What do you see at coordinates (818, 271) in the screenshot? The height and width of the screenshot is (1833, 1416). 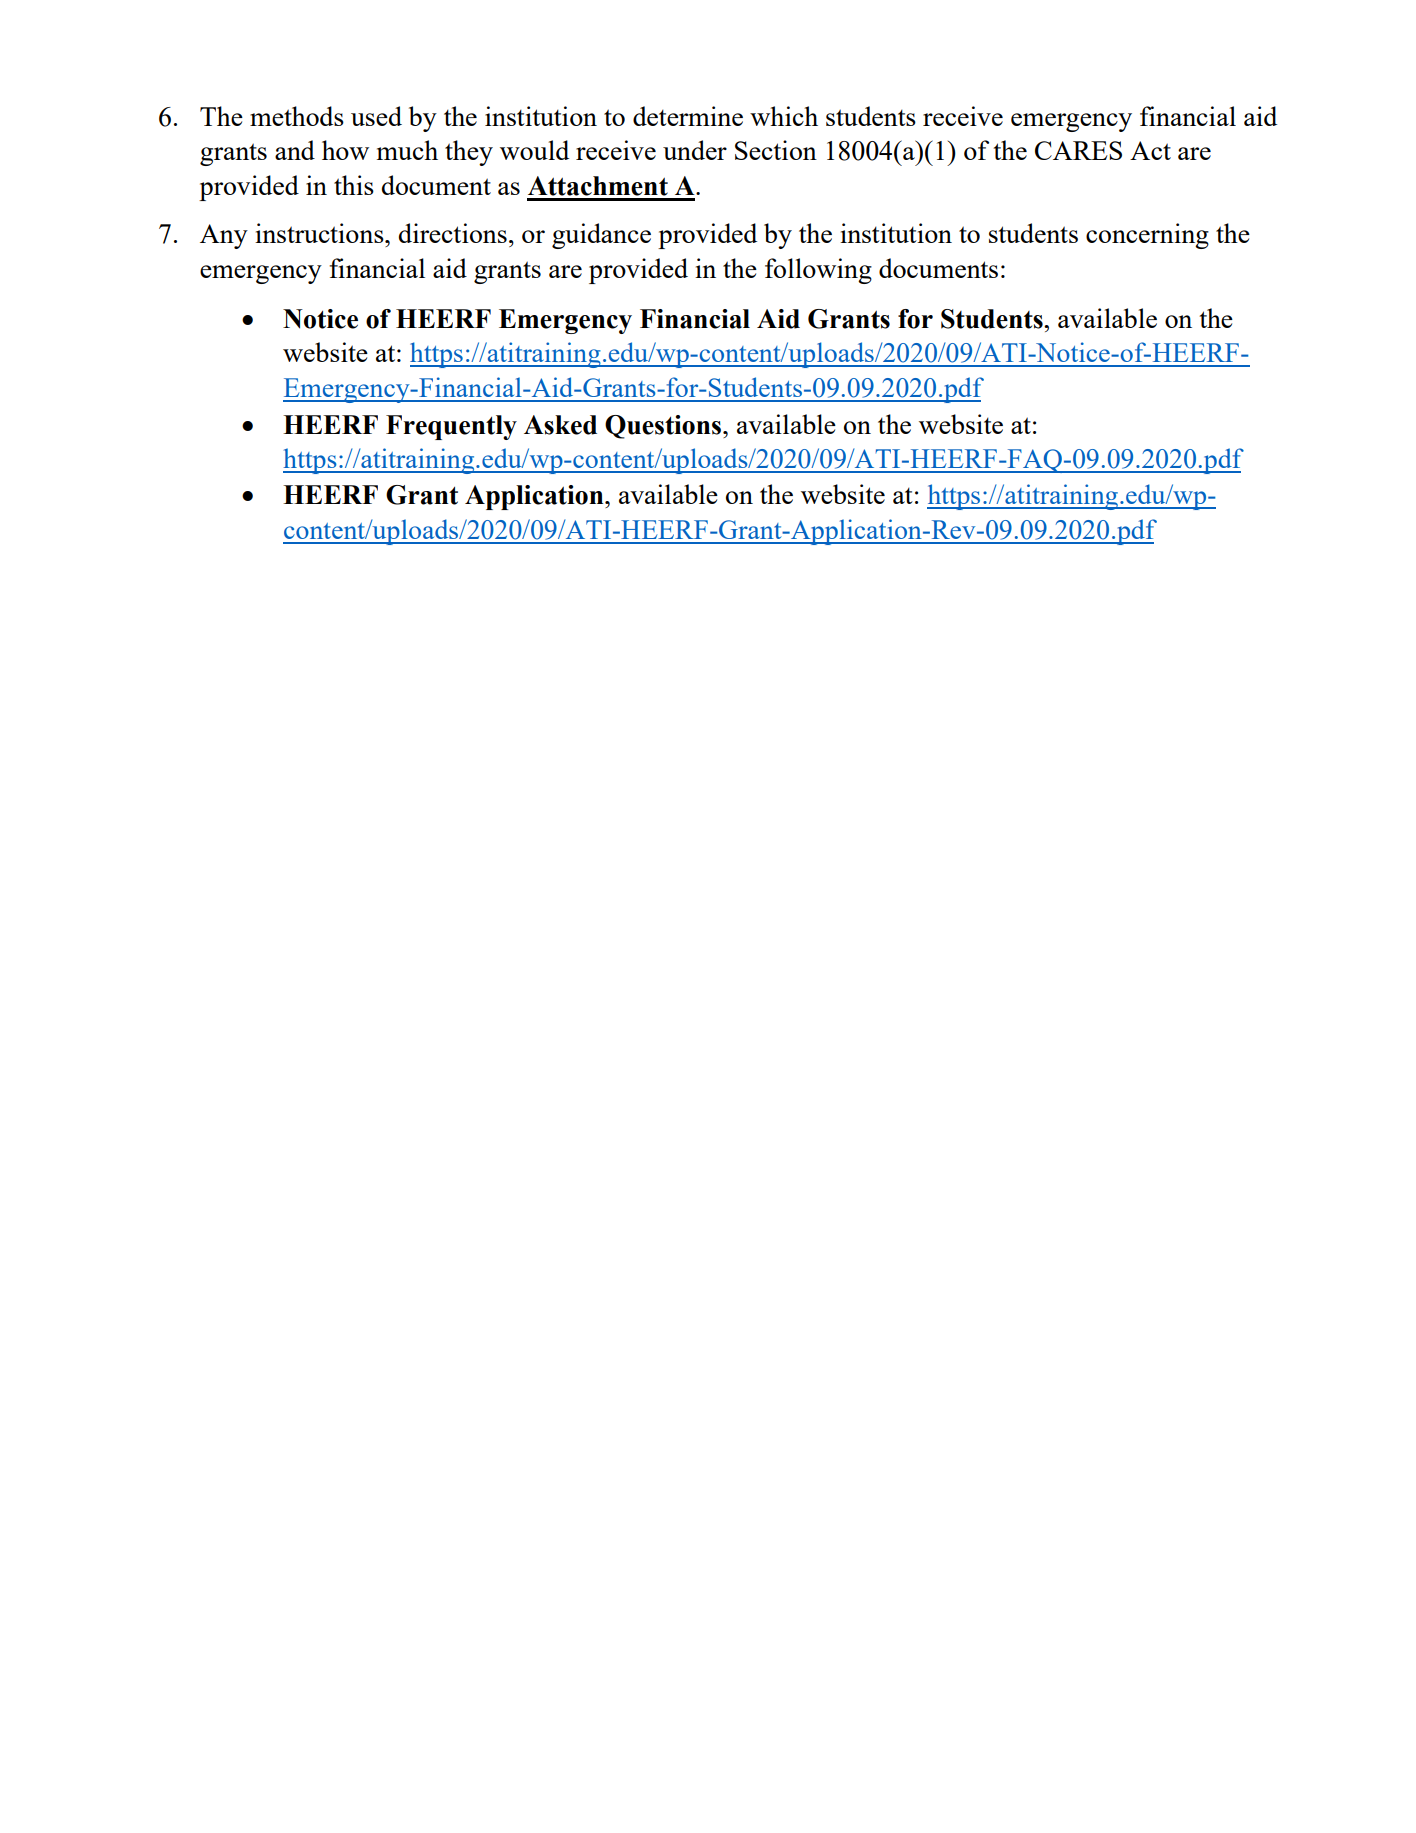 I see `following` at bounding box center [818, 271].
